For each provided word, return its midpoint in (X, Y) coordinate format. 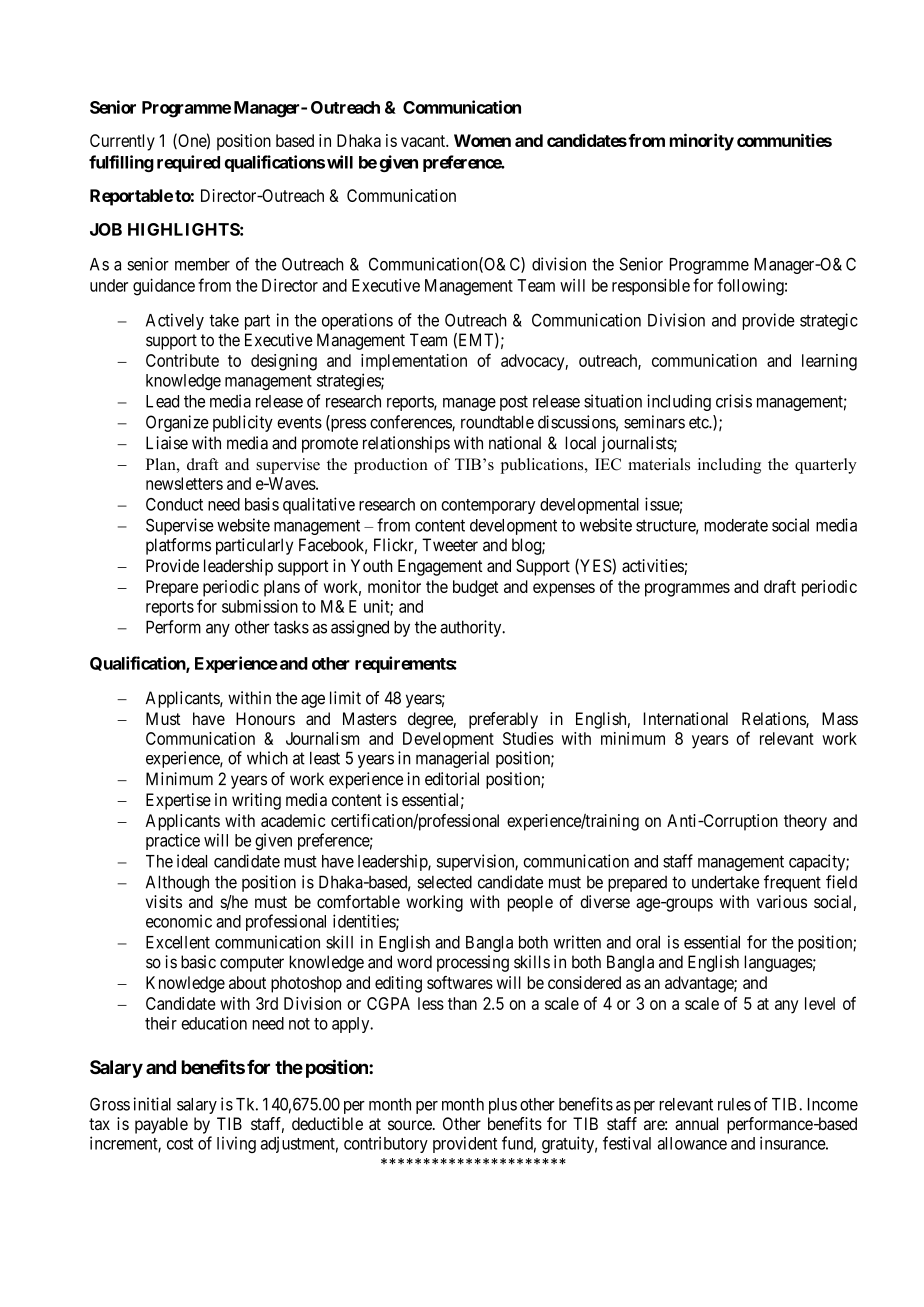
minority (702, 142)
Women (482, 140)
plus (503, 1106)
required (188, 163)
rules (734, 1104)
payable (161, 1125)
